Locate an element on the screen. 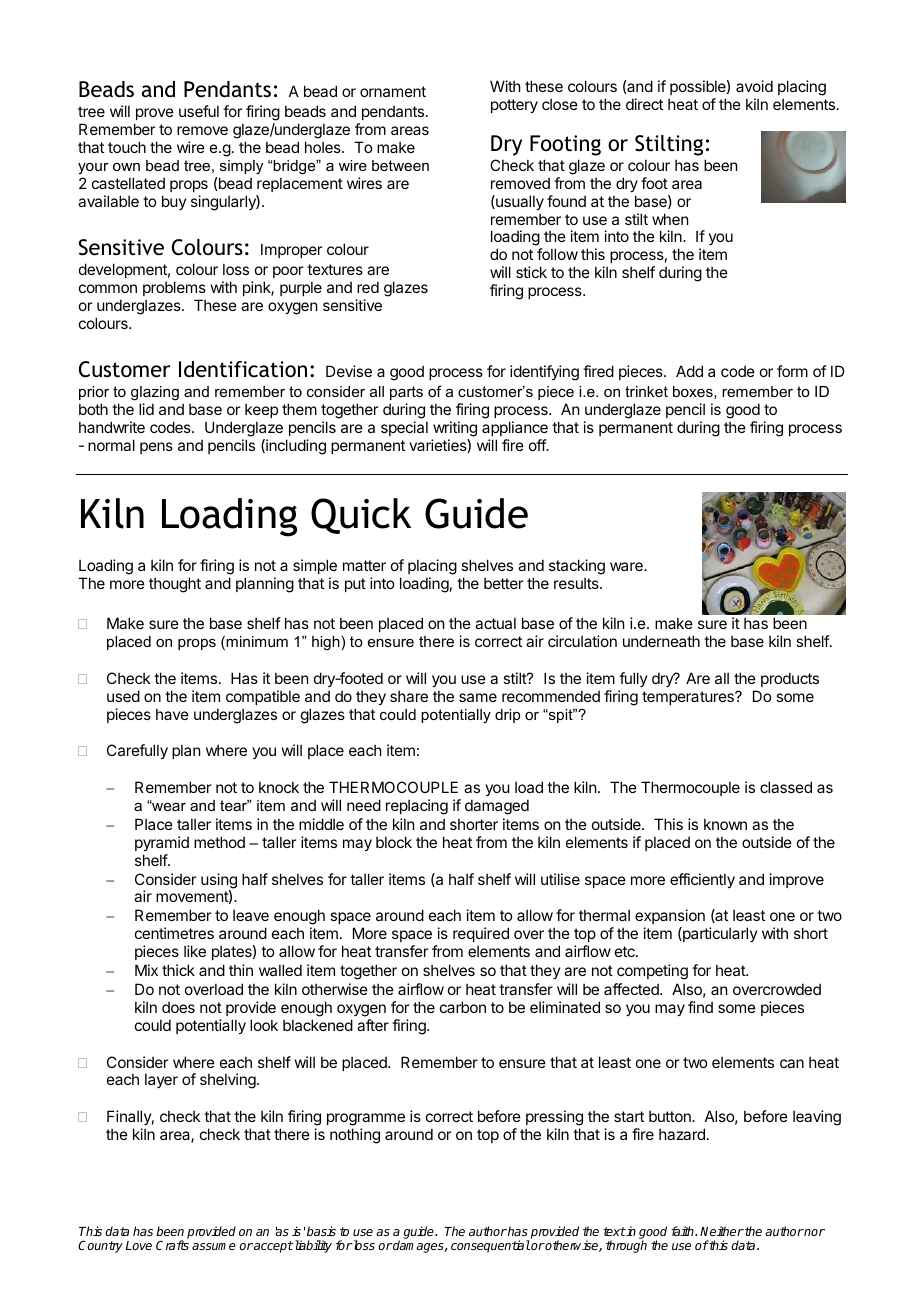 The height and width of the screenshot is (1308, 924). same is located at coordinates (478, 697).
